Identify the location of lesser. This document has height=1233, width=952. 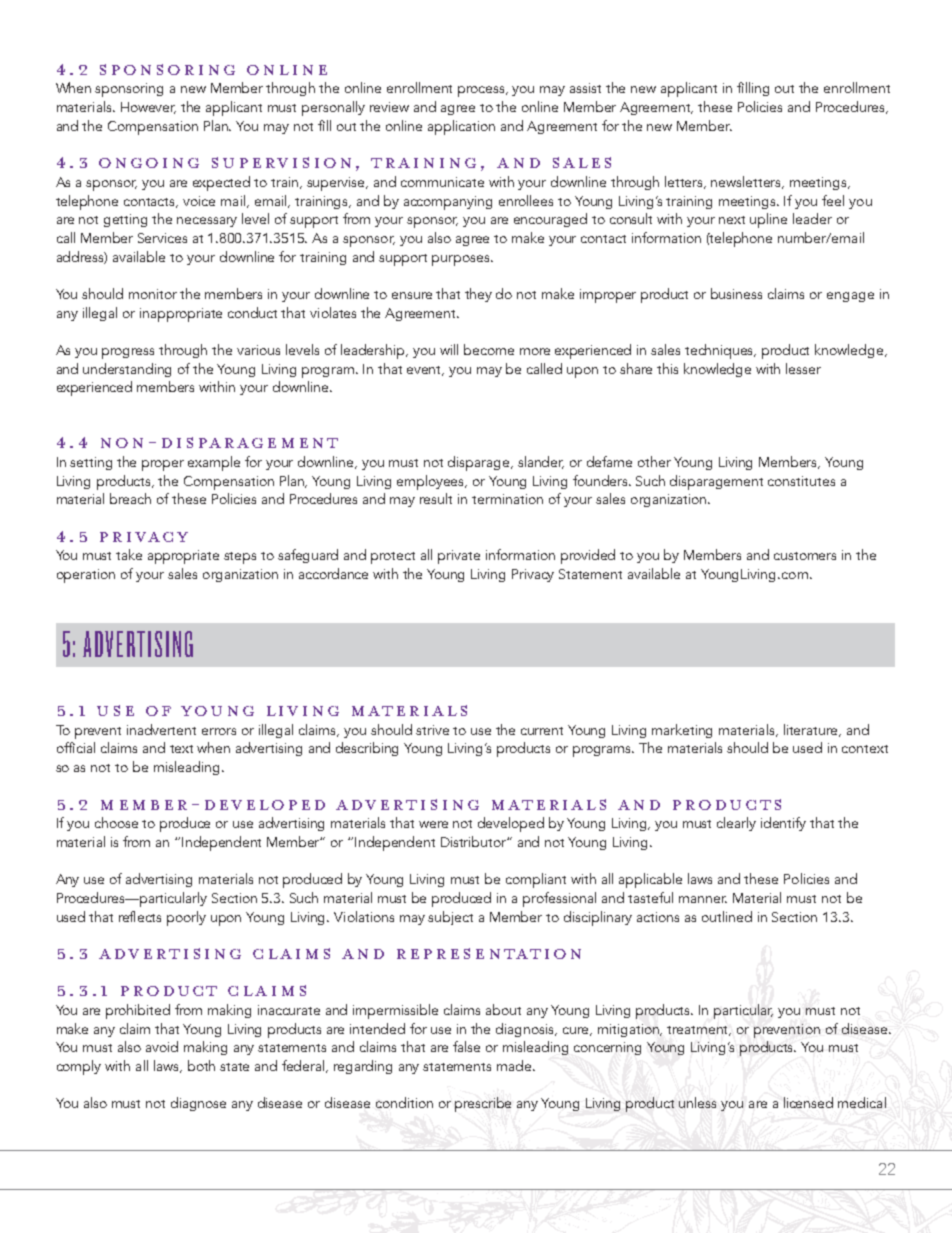
(803, 368).
